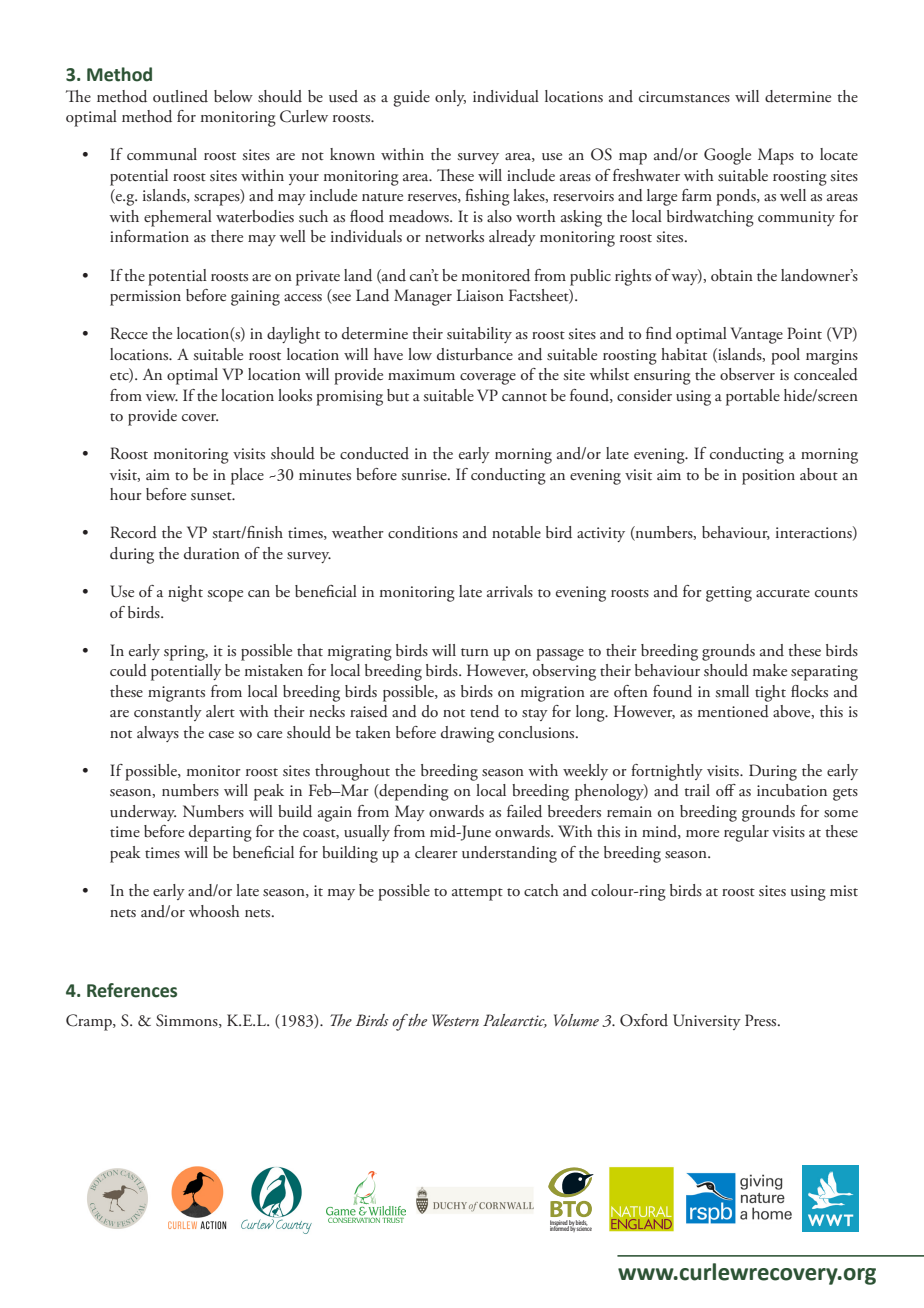  I want to click on outlined, so click(180, 96).
